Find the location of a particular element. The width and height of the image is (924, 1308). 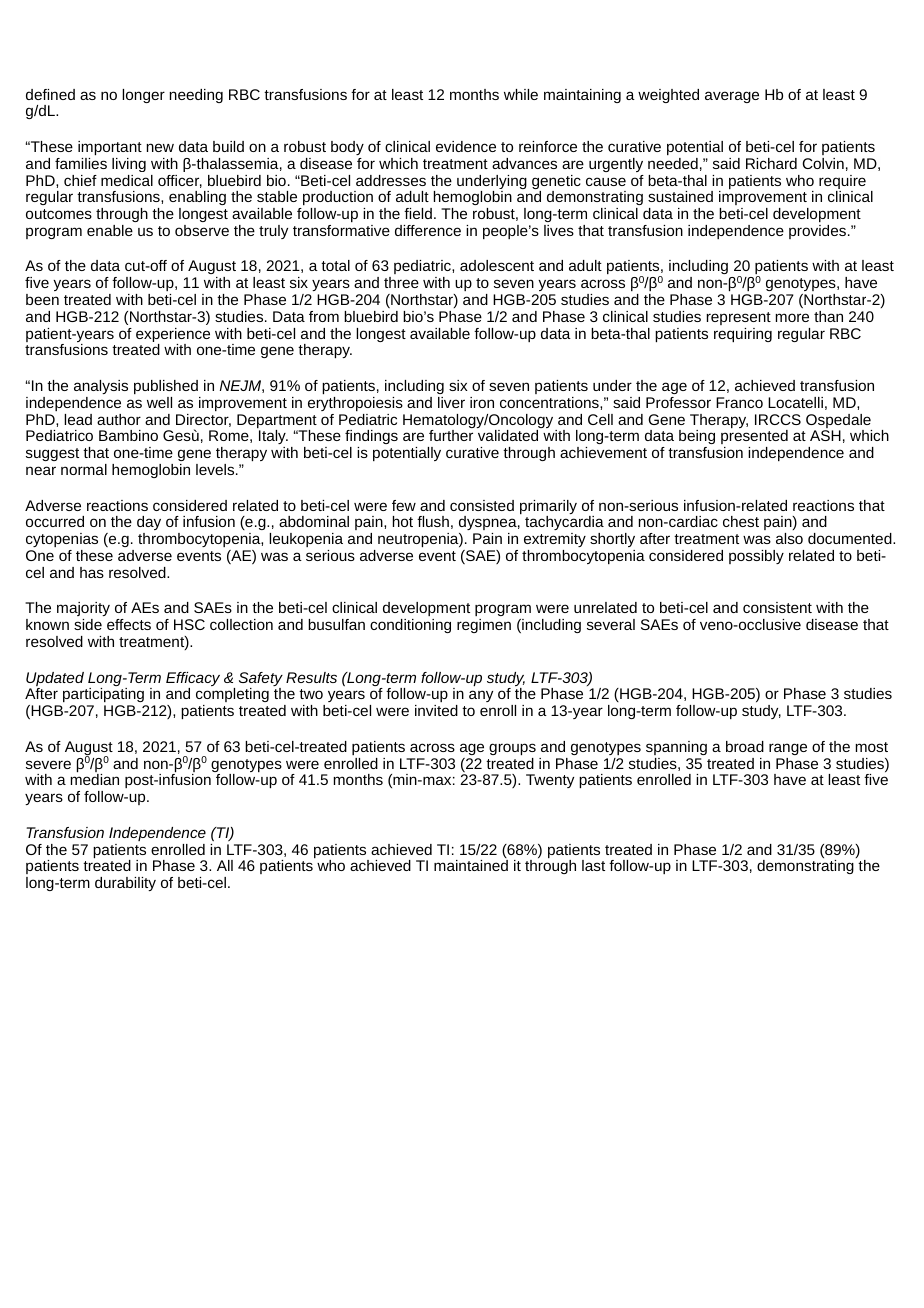

Efficacy is located at coordinates (193, 680).
